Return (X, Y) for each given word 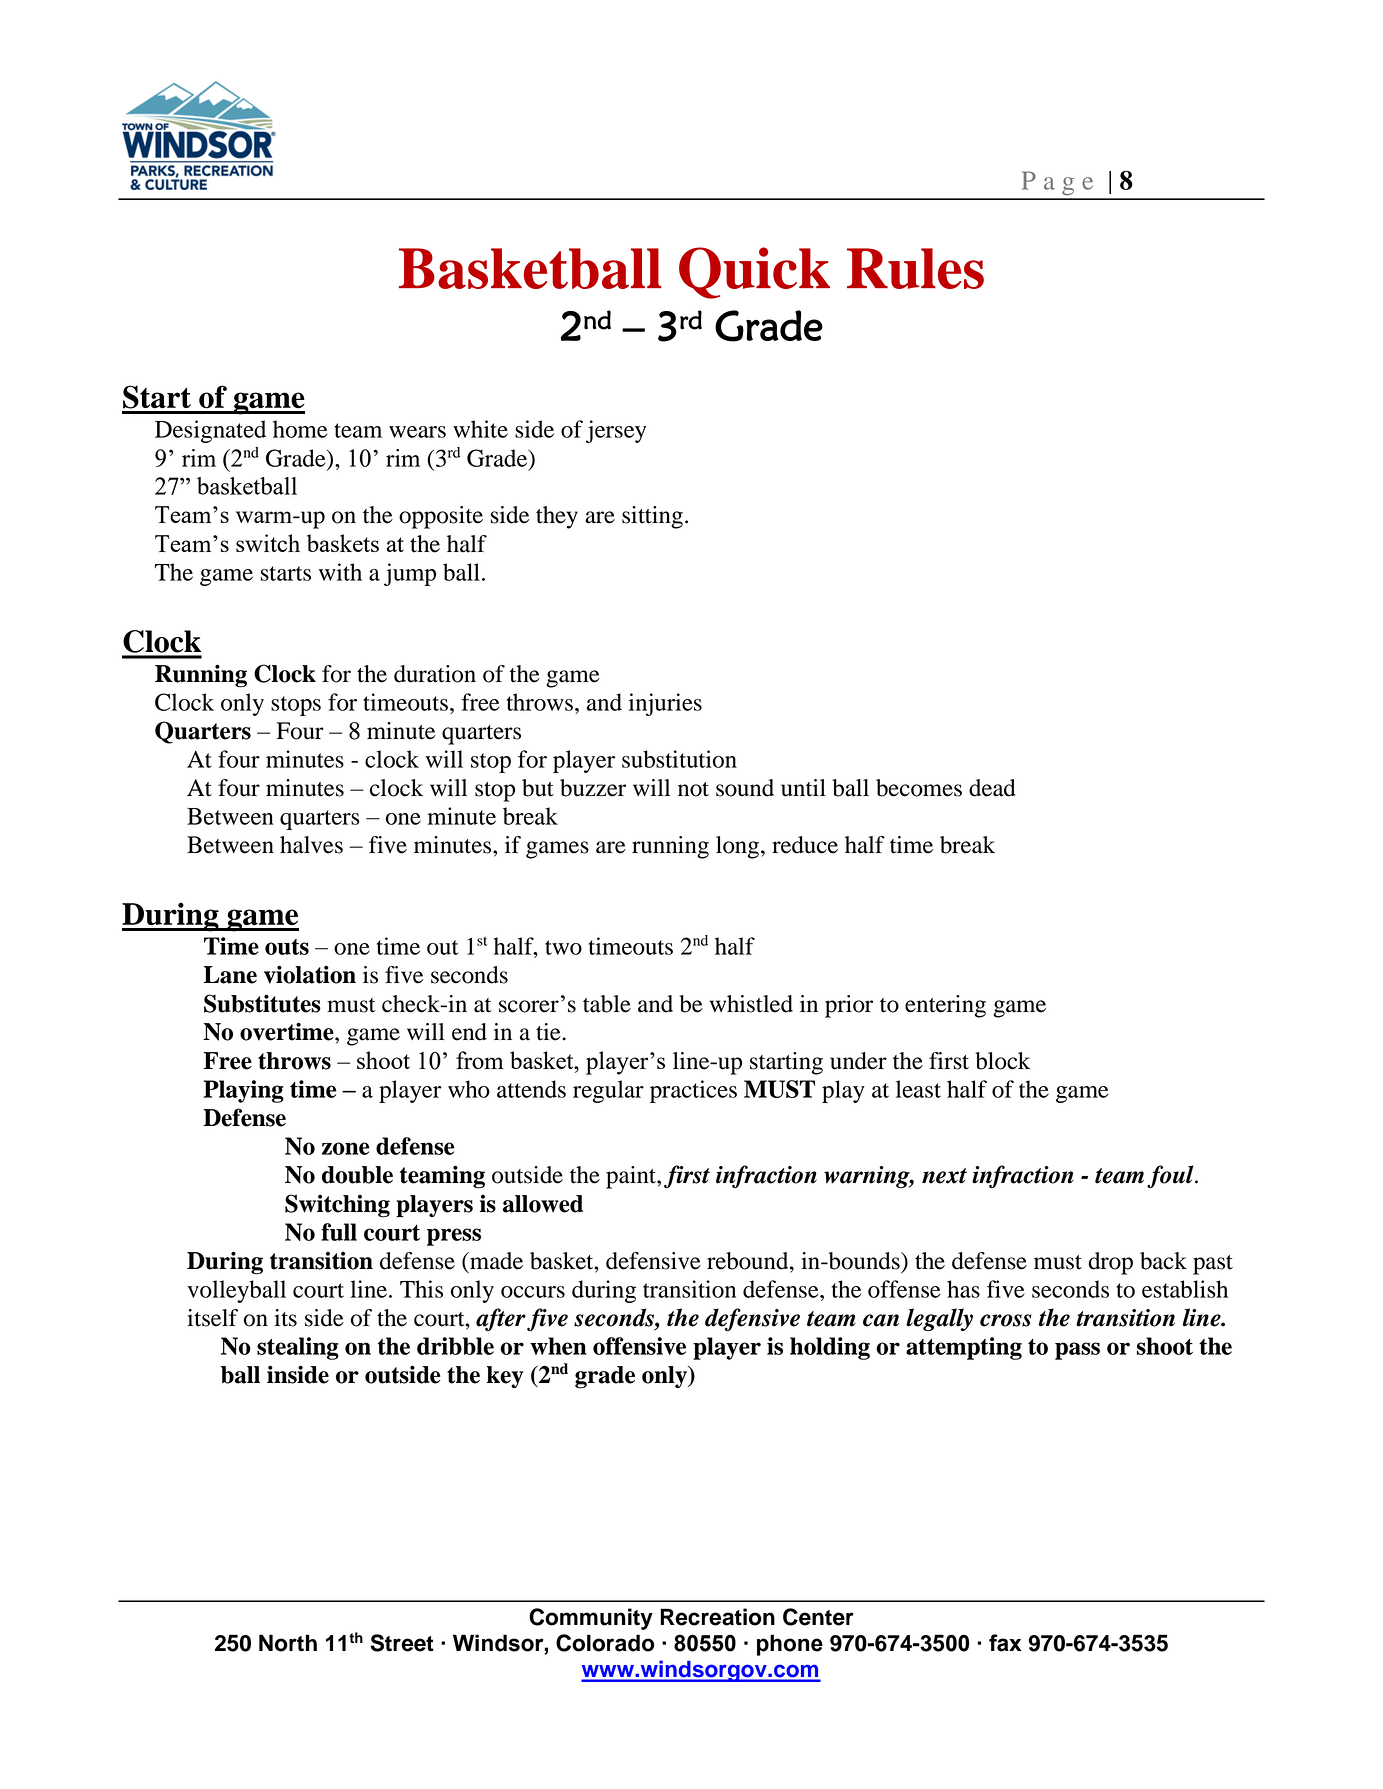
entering (945, 1006)
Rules (915, 268)
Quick (754, 273)
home (300, 429)
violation (310, 974)
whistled (751, 1004)
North (288, 1643)
